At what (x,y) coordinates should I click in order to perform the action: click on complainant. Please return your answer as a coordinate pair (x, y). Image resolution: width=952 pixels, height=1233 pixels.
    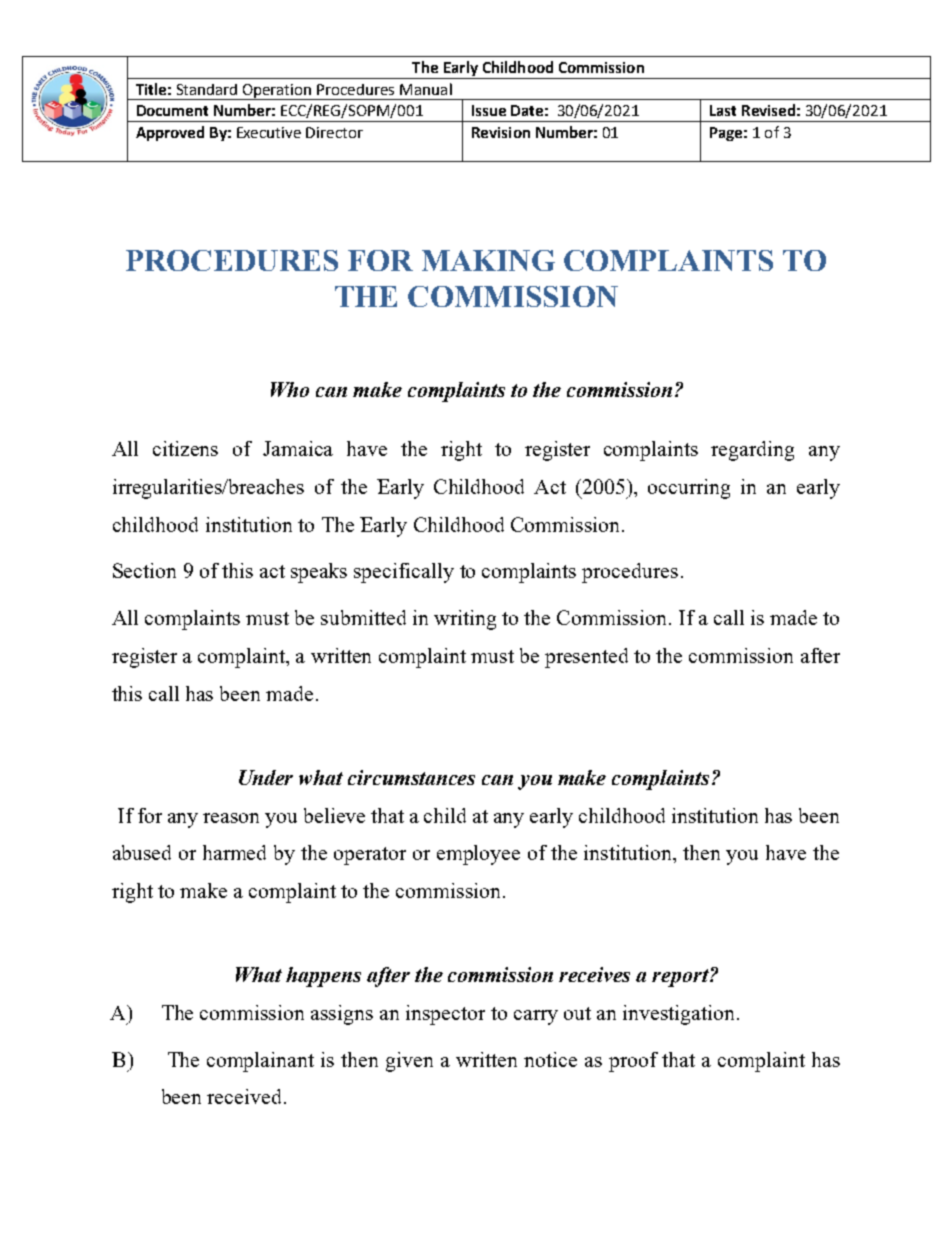
    Looking at the image, I should click on (260, 1062).
